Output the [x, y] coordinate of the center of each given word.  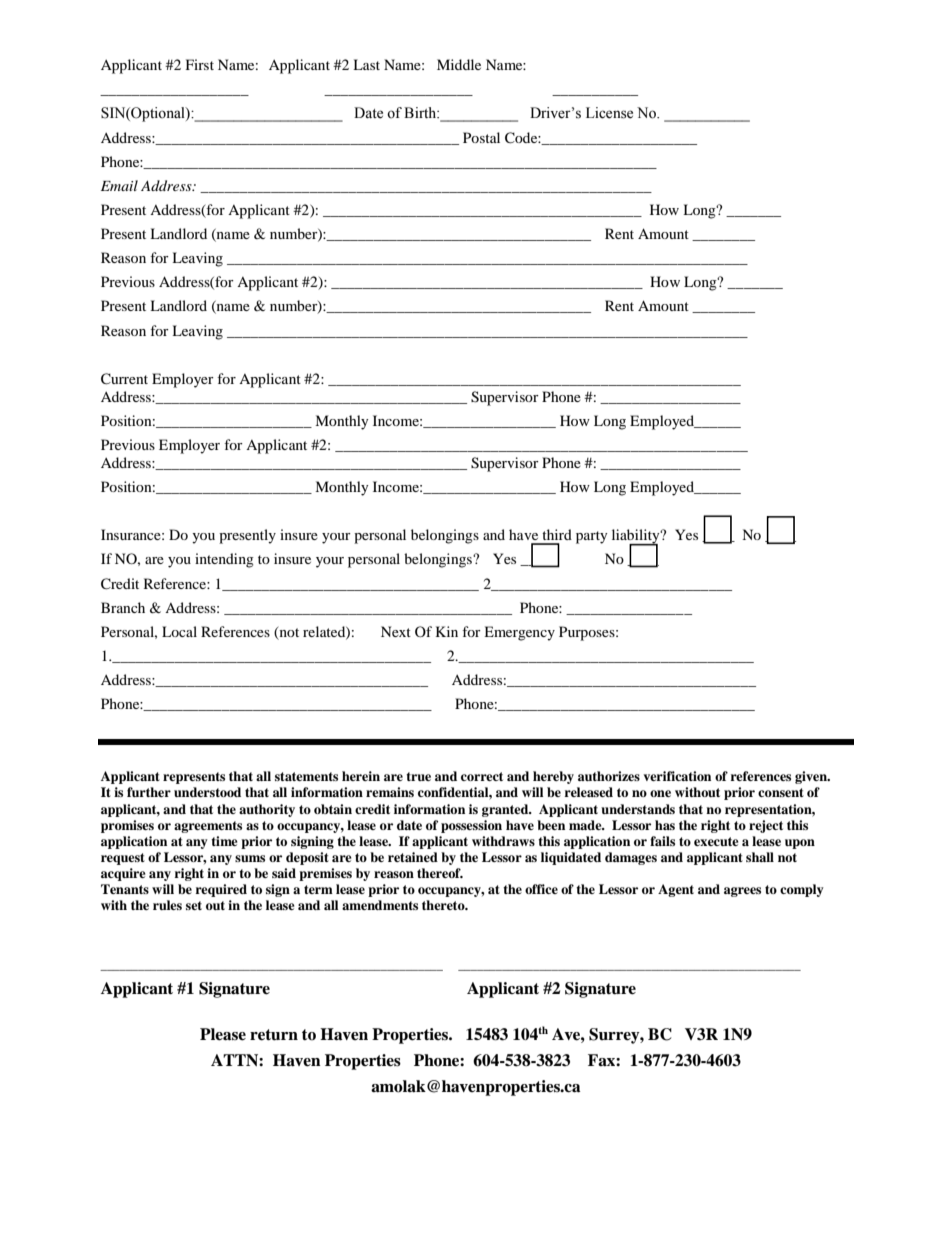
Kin [447, 631]
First [200, 64]
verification [677, 776]
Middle [459, 64]
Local [179, 631]
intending [224, 560]
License [609, 113]
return [274, 1035]
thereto [444, 905]
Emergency [519, 633]
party [592, 537]
